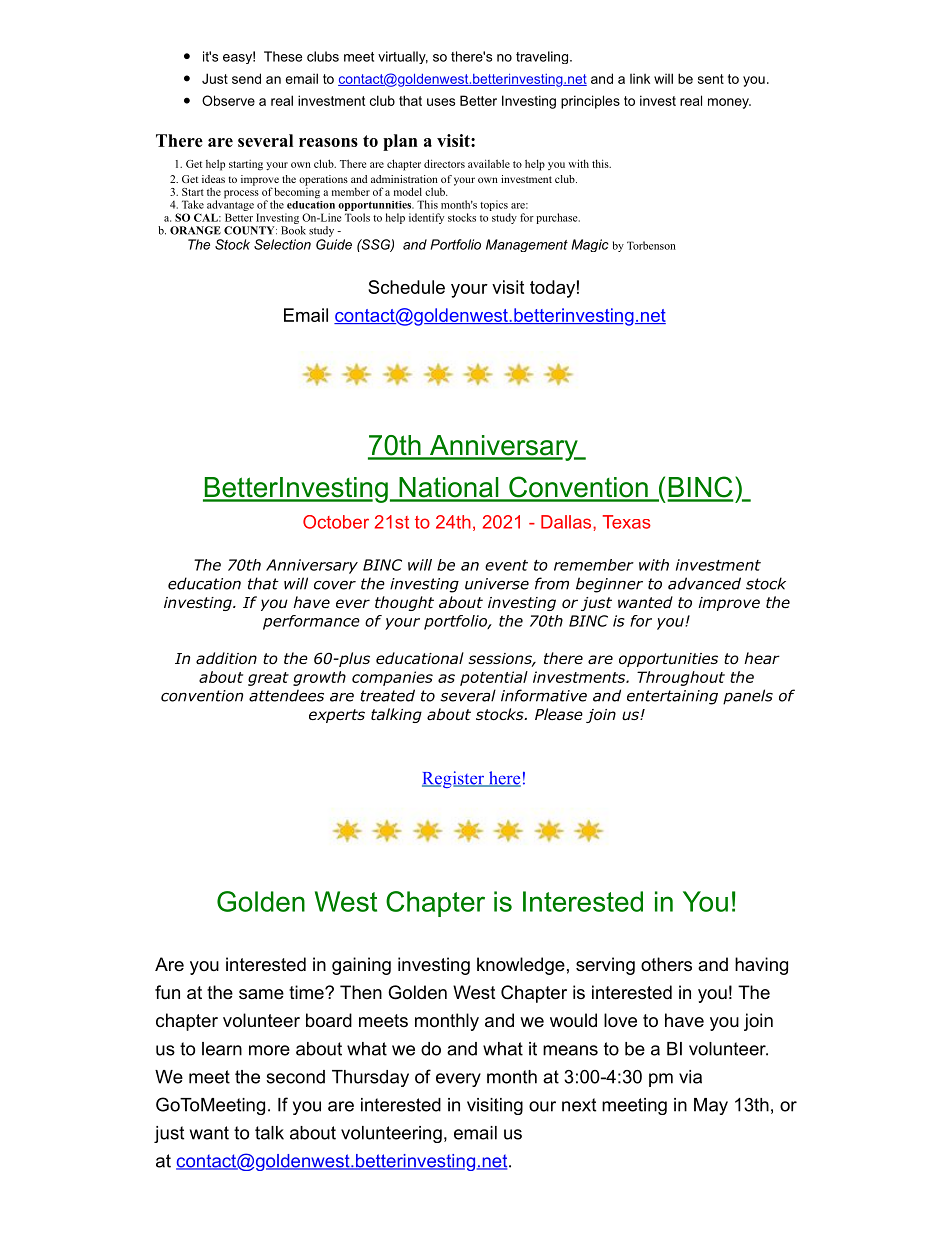  Describe the element at coordinates (497, 584) in the image. I see `universe` at that location.
